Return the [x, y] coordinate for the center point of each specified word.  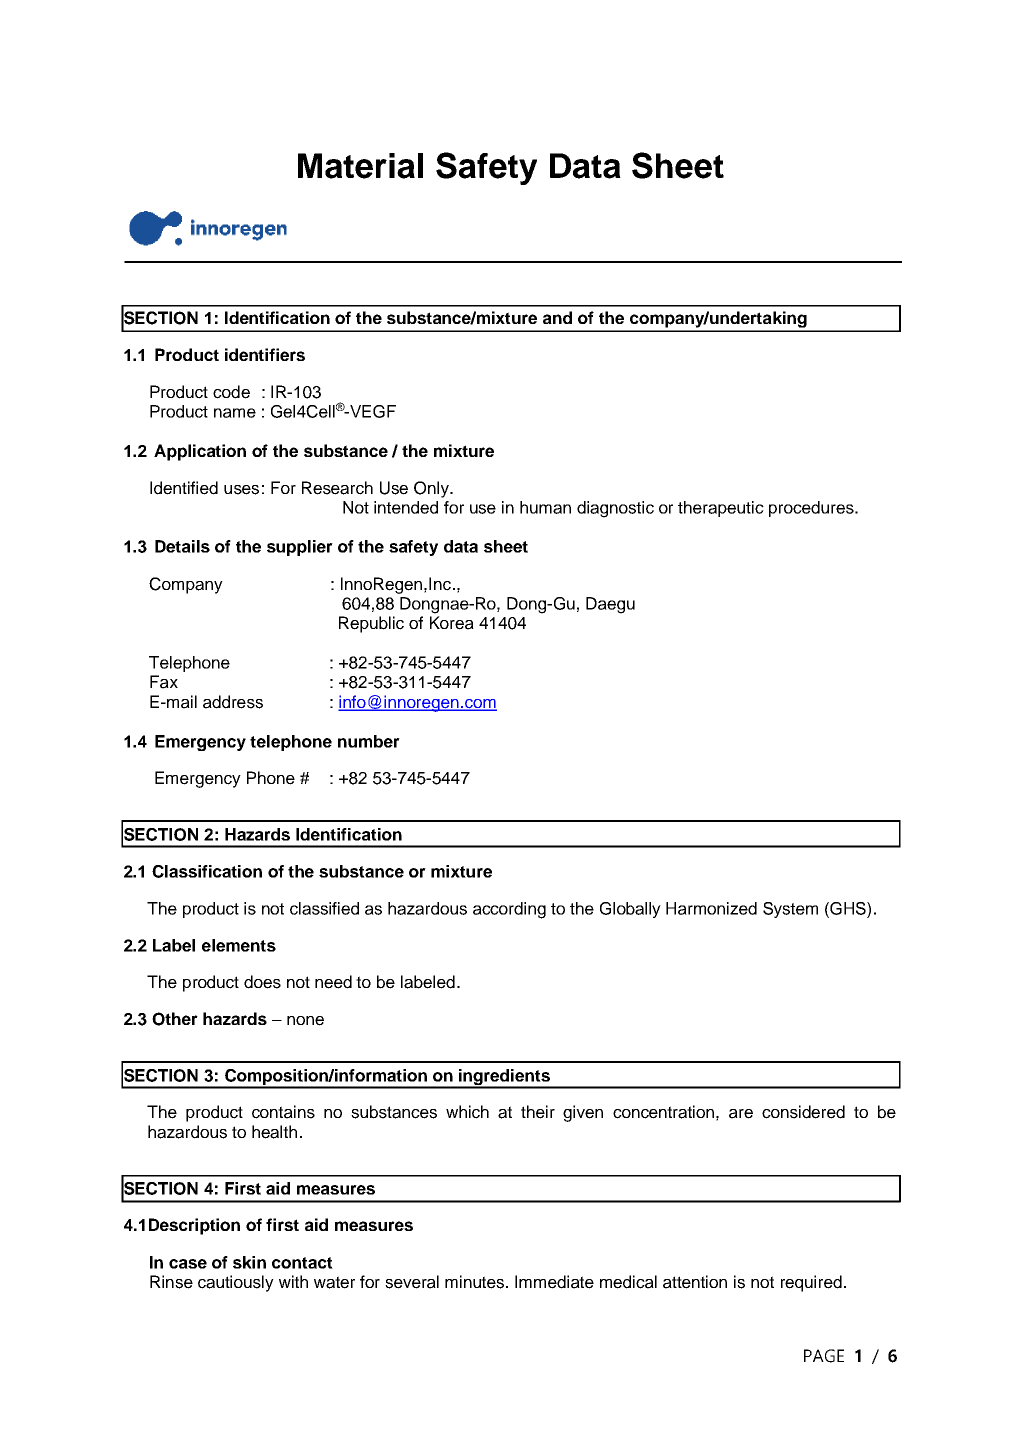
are [741, 1114]
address [233, 702]
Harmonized [711, 908]
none [305, 1021]
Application [200, 452]
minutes [476, 1282]
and [557, 317]
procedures [812, 509]
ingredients [504, 1078]
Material [360, 166]
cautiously [236, 1283]
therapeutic [721, 509]
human [545, 507]
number [369, 741]
